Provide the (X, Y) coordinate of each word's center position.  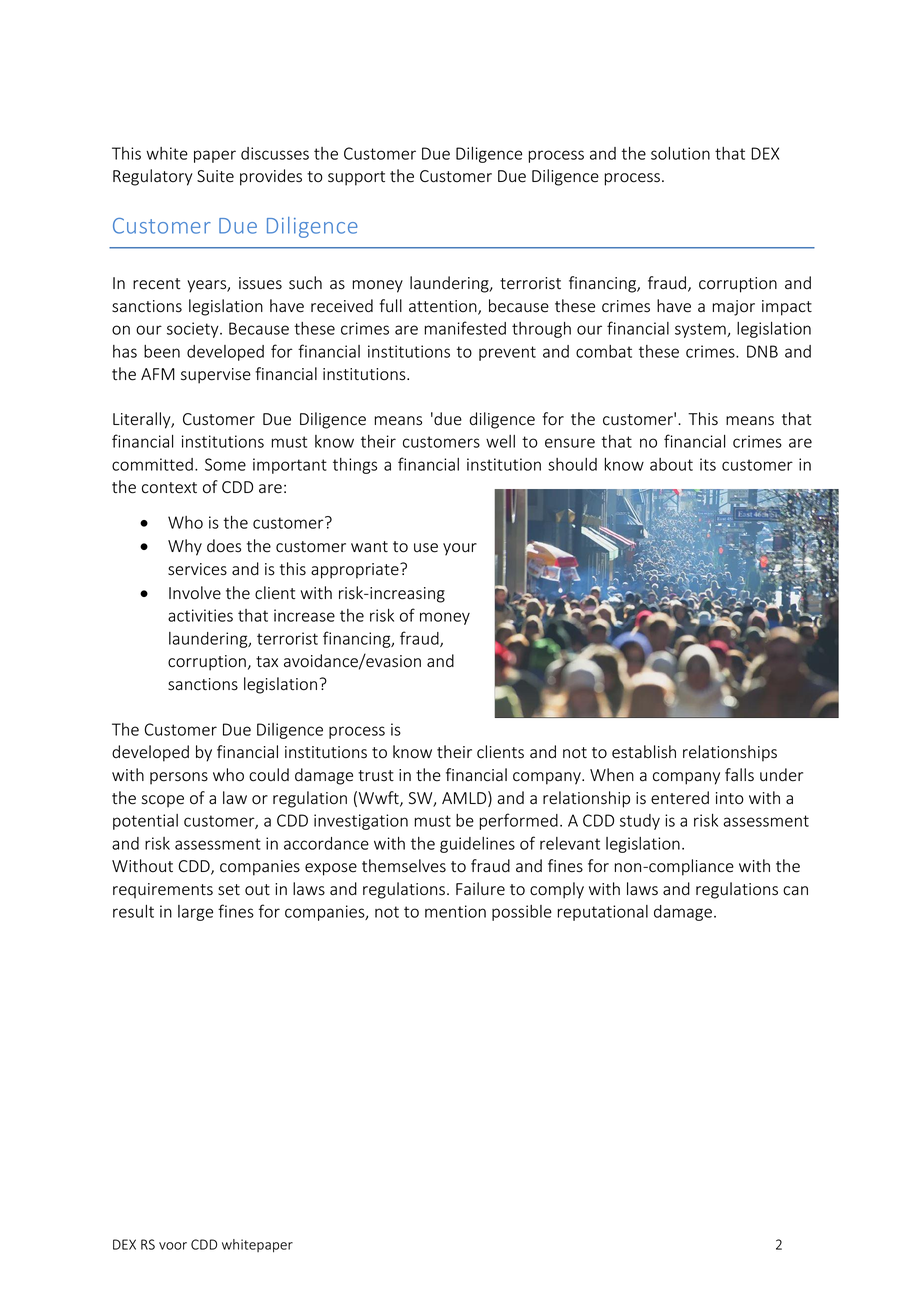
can (795, 891)
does (224, 546)
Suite (215, 176)
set (229, 890)
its (708, 464)
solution (680, 153)
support (356, 178)
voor (173, 1246)
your (460, 549)
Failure (480, 889)
